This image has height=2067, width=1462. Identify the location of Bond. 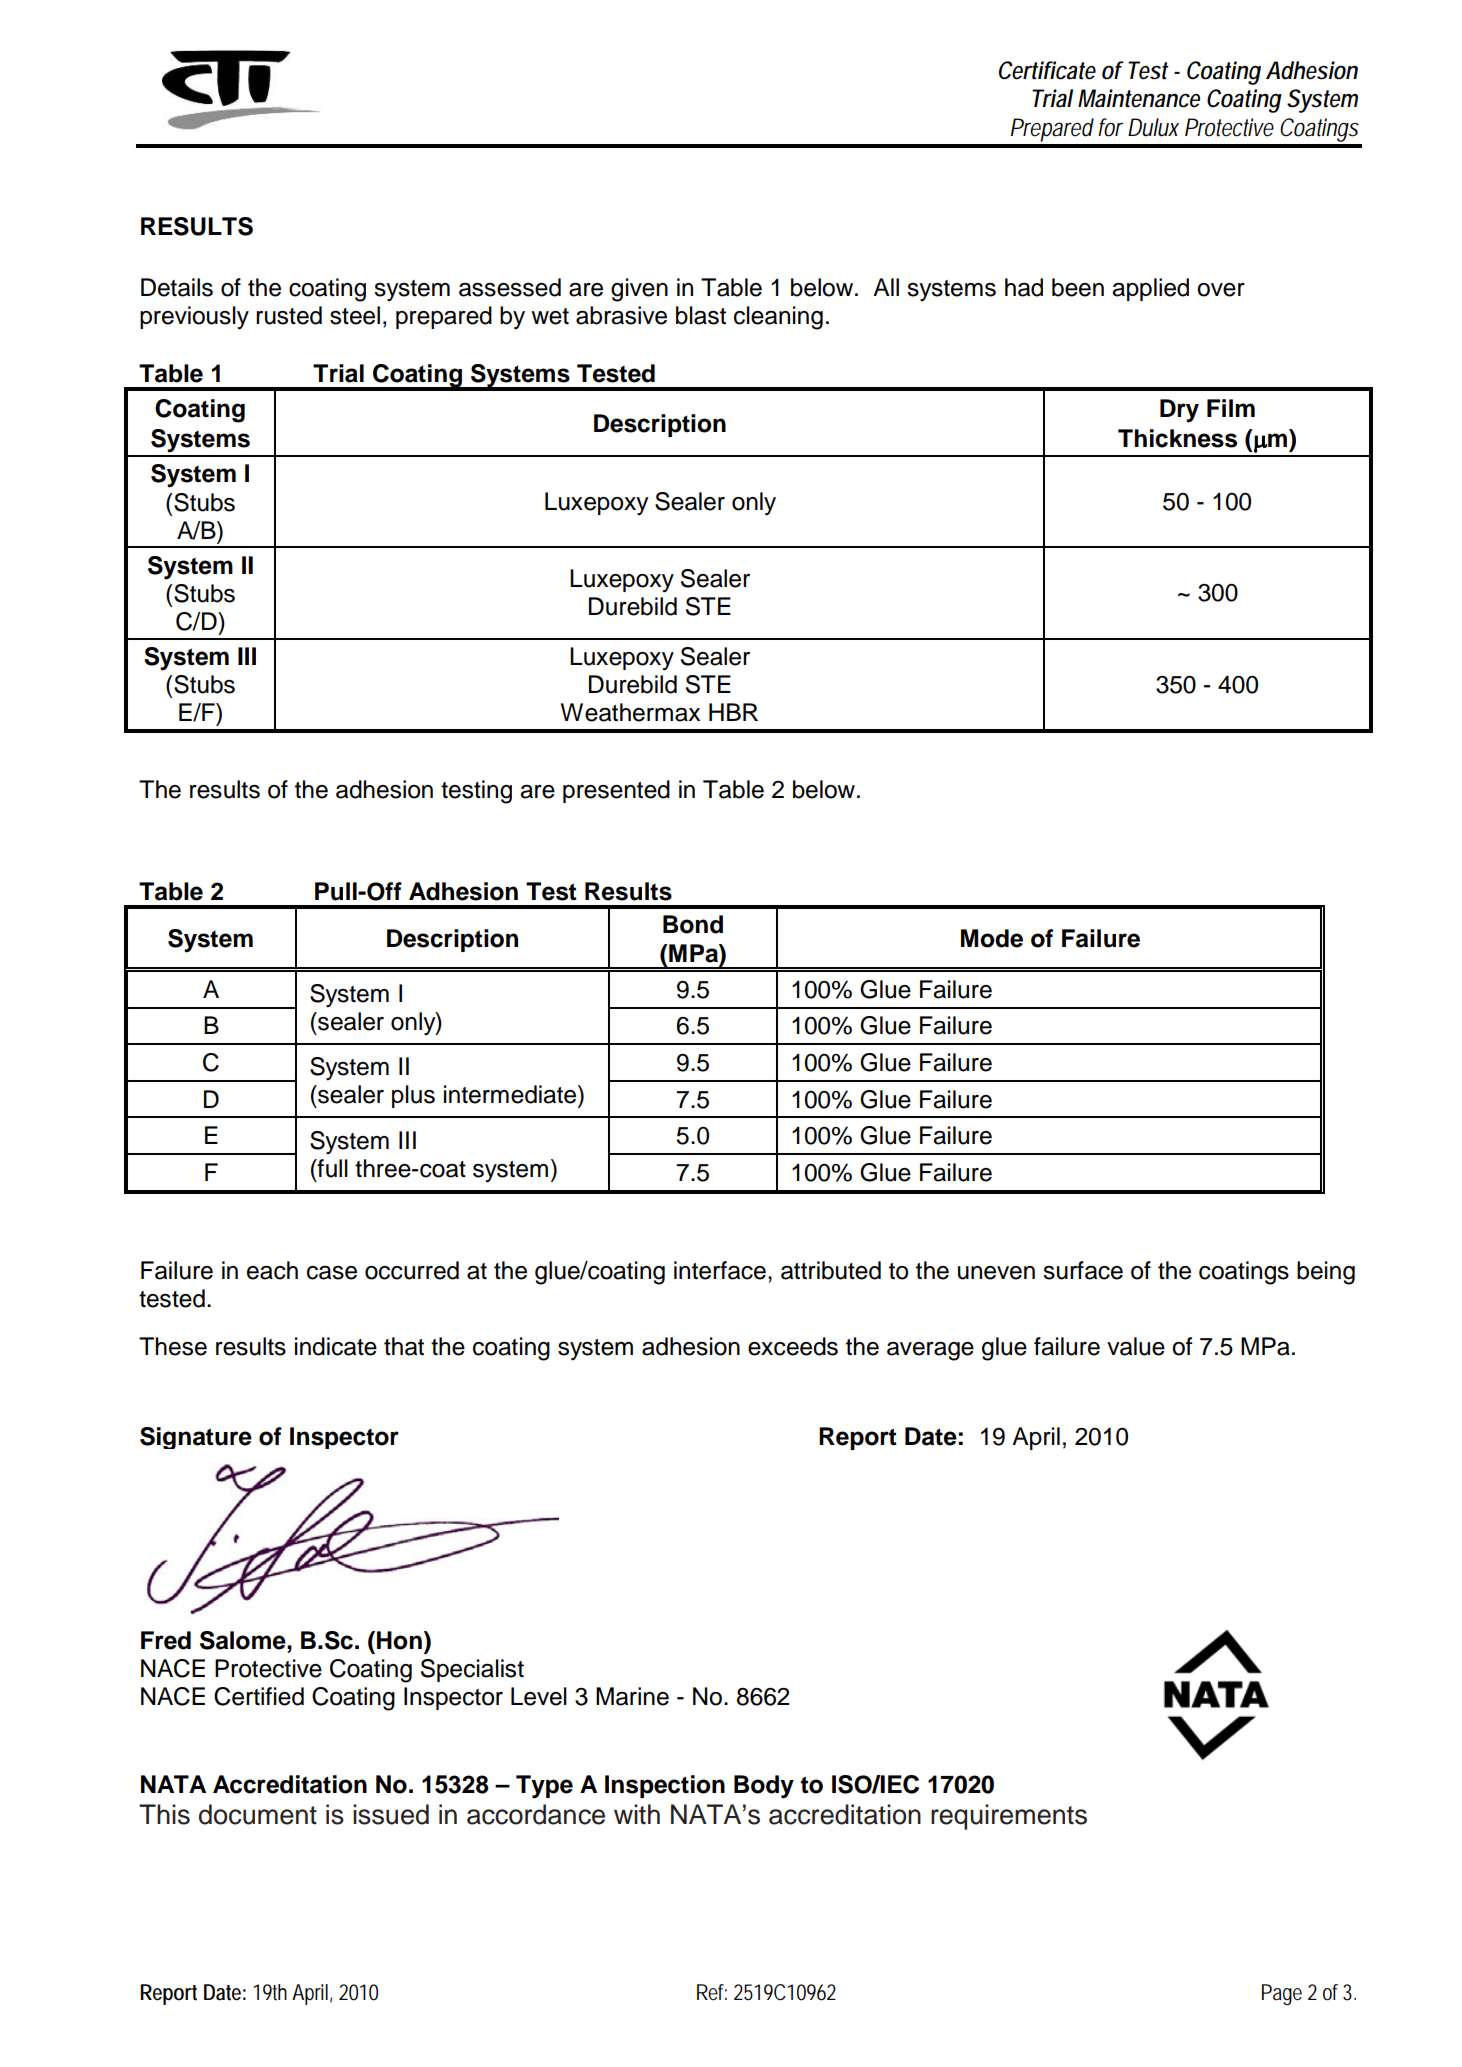
(693, 924).
